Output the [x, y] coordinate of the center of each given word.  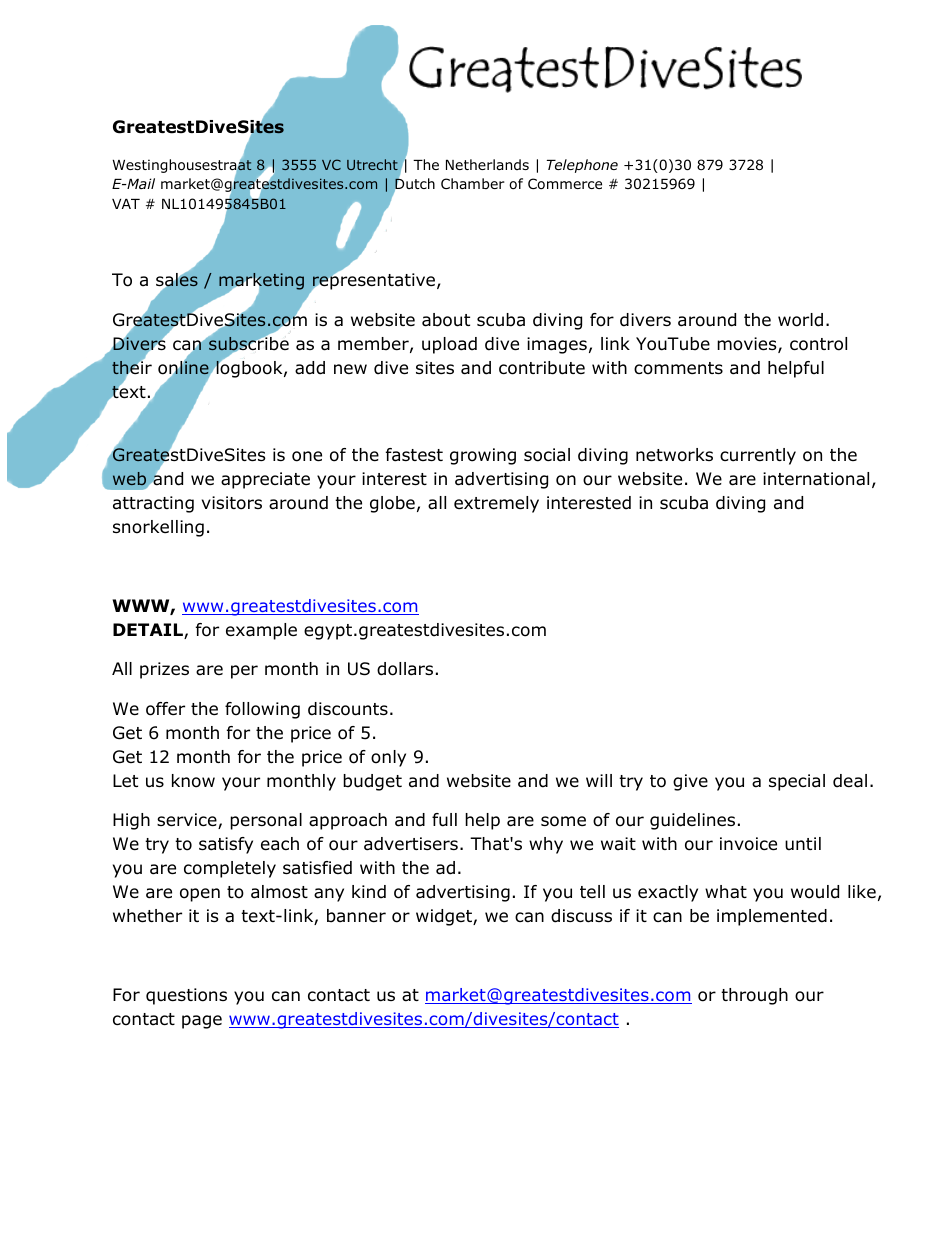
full [444, 820]
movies [748, 345]
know [193, 781]
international [816, 479]
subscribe [249, 343]
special [797, 782]
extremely [496, 504]
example [261, 631]
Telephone [582, 166]
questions [186, 996]
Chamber [473, 183]
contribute [542, 368]
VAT [126, 204]
